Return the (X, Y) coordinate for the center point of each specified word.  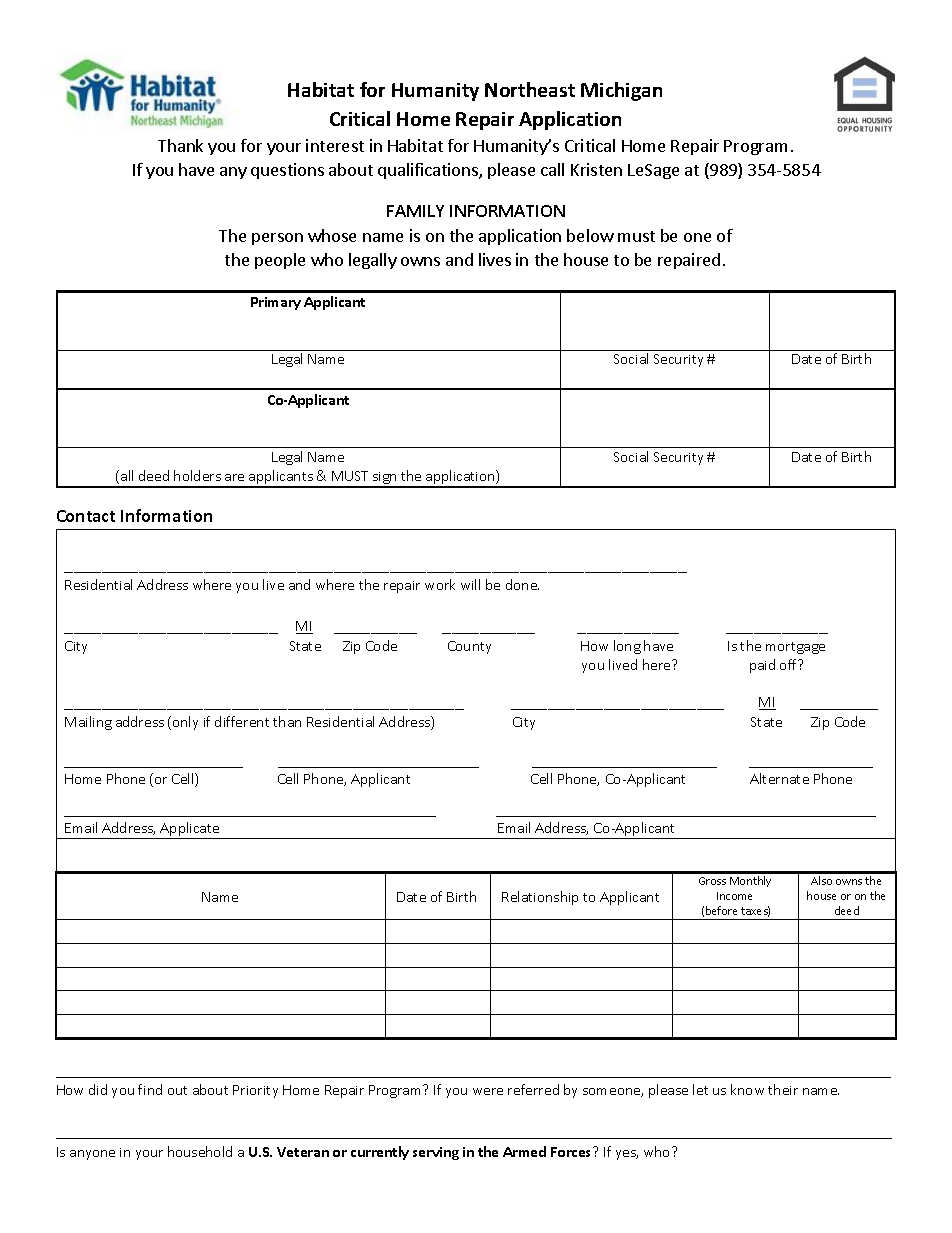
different (242, 721)
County (469, 647)
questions (287, 171)
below (590, 235)
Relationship (540, 898)
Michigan (621, 91)
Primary (276, 303)
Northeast (530, 89)
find (150, 1089)
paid (762, 666)
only (185, 723)
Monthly (750, 881)
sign (385, 479)
